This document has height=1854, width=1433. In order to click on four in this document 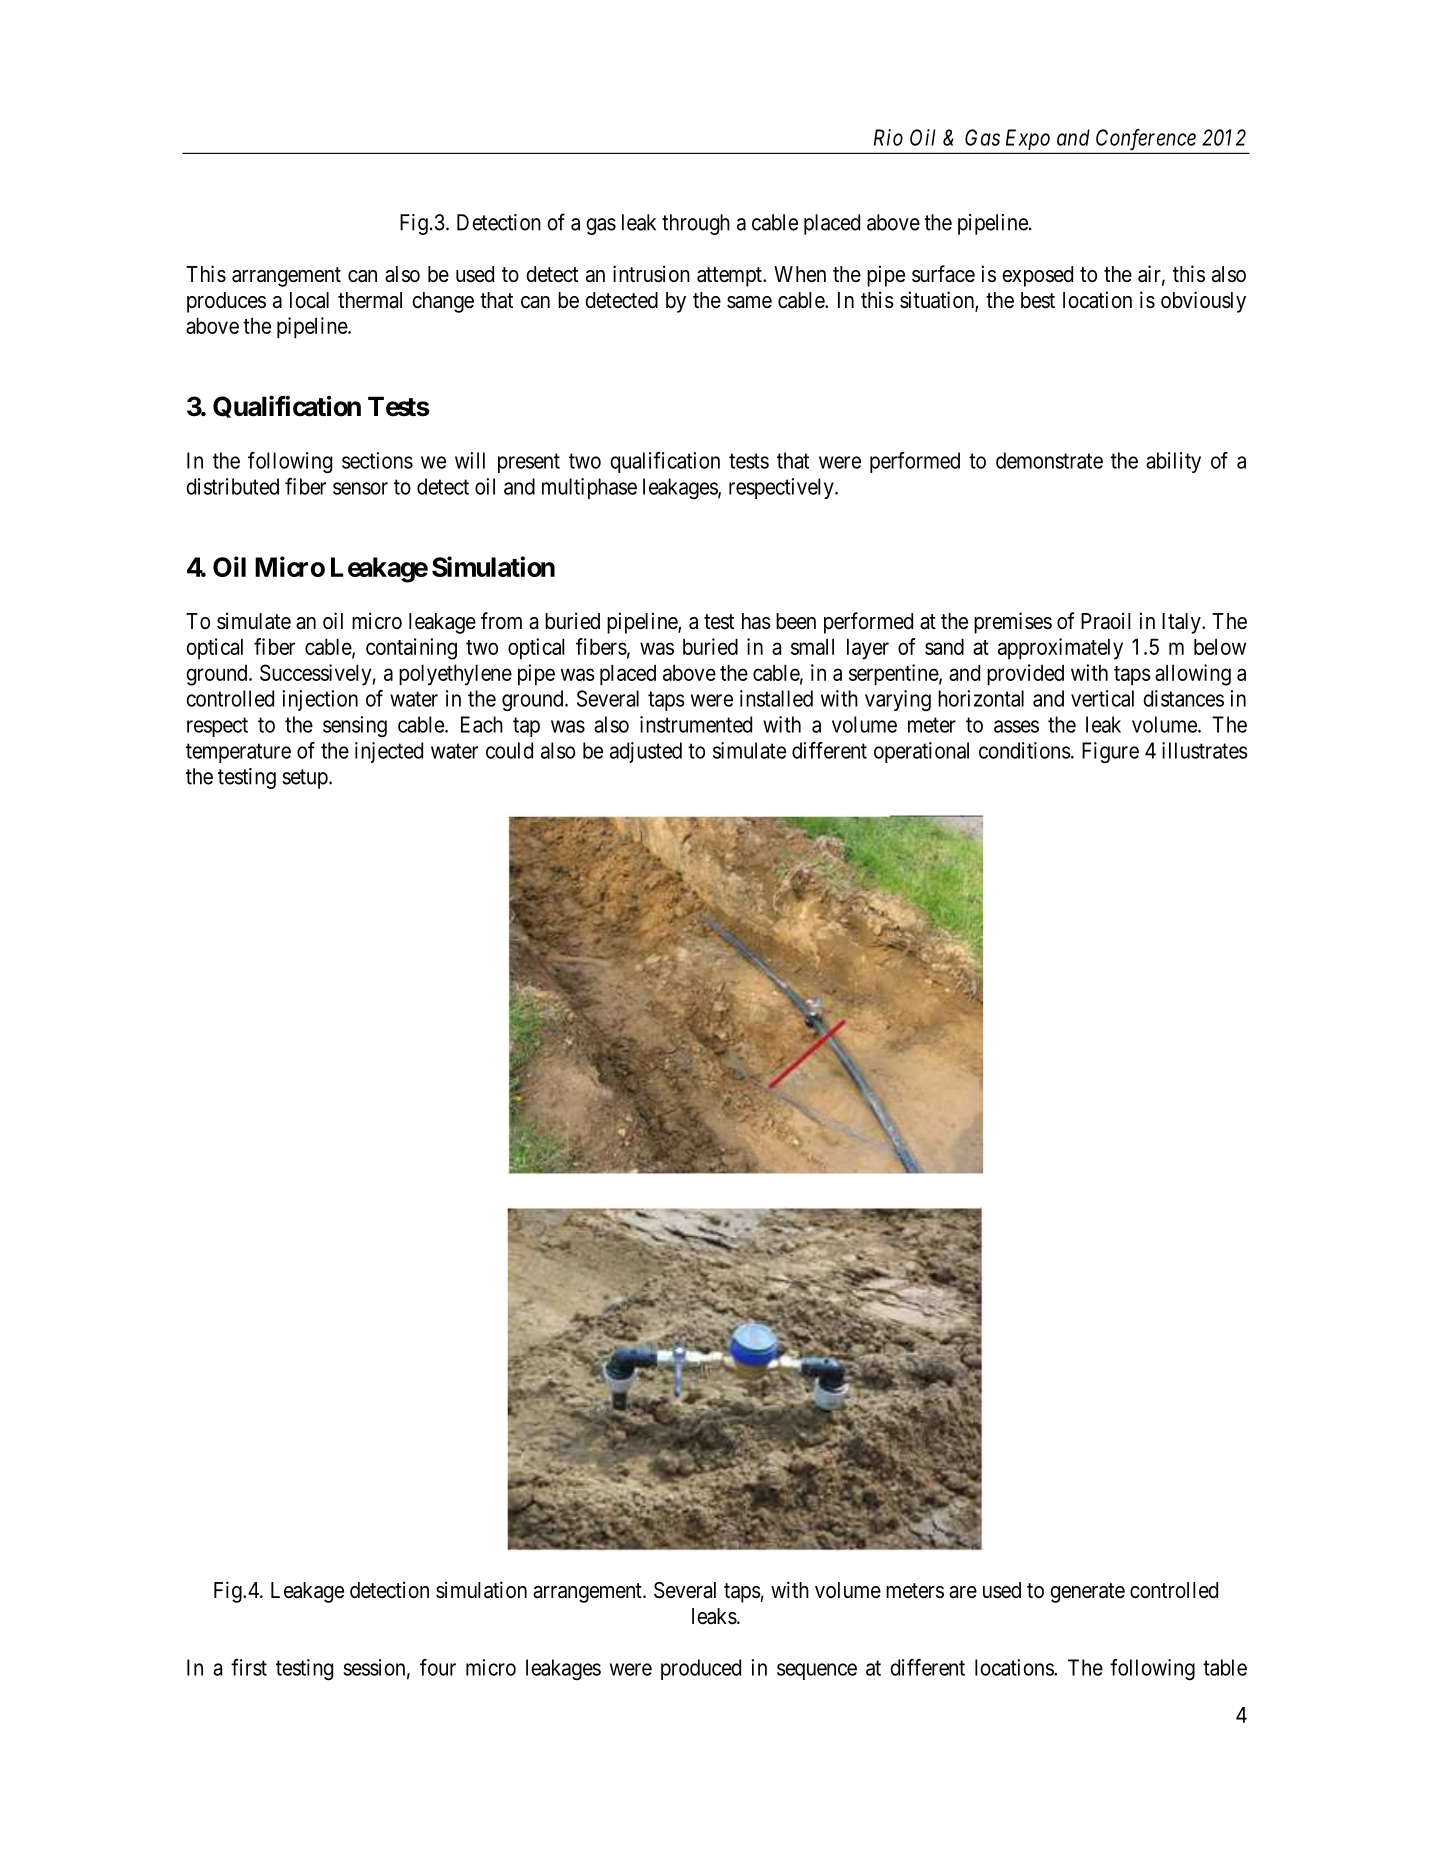, I will do `click(438, 1667)`.
